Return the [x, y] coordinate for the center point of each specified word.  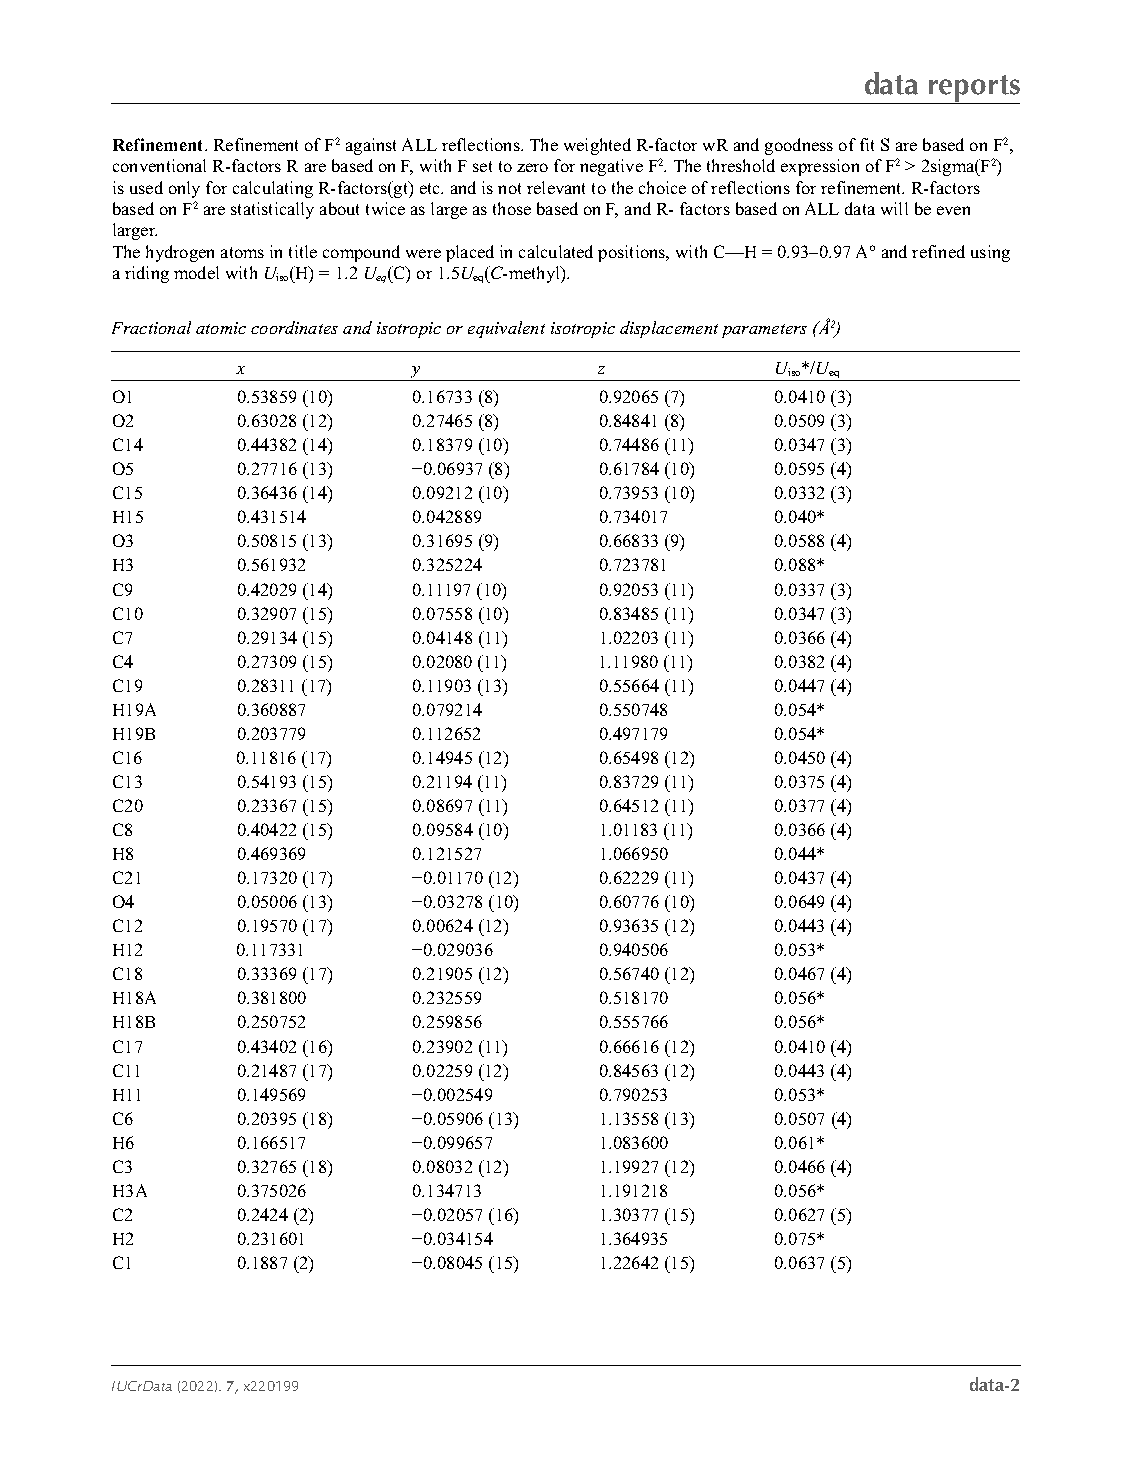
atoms [242, 252]
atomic [221, 328]
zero [532, 167]
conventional [159, 165]
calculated [556, 251]
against [371, 146]
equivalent [506, 329]
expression [820, 167]
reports [974, 89]
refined [938, 251]
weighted [597, 146]
